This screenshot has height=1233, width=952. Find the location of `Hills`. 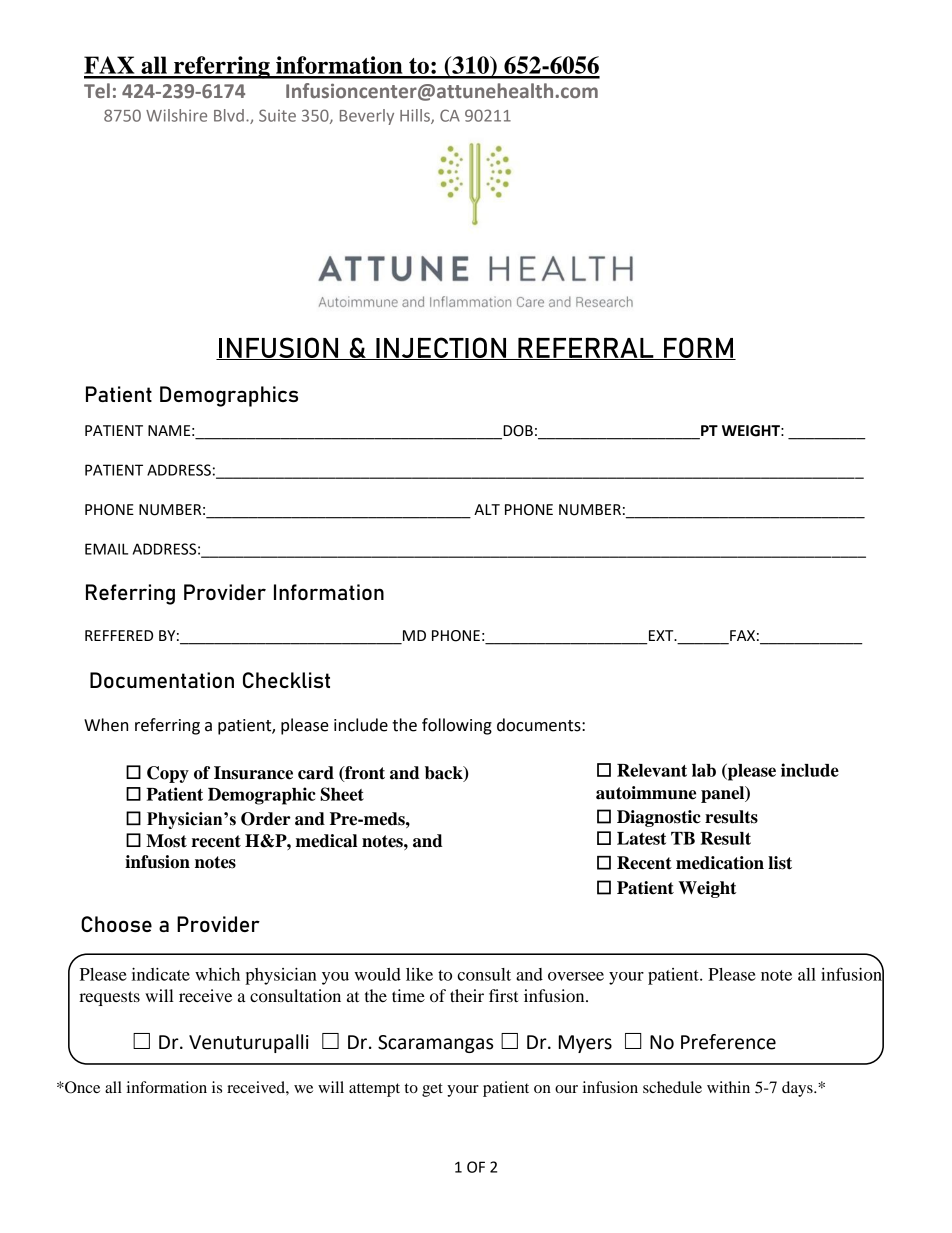

Hills is located at coordinates (416, 116).
